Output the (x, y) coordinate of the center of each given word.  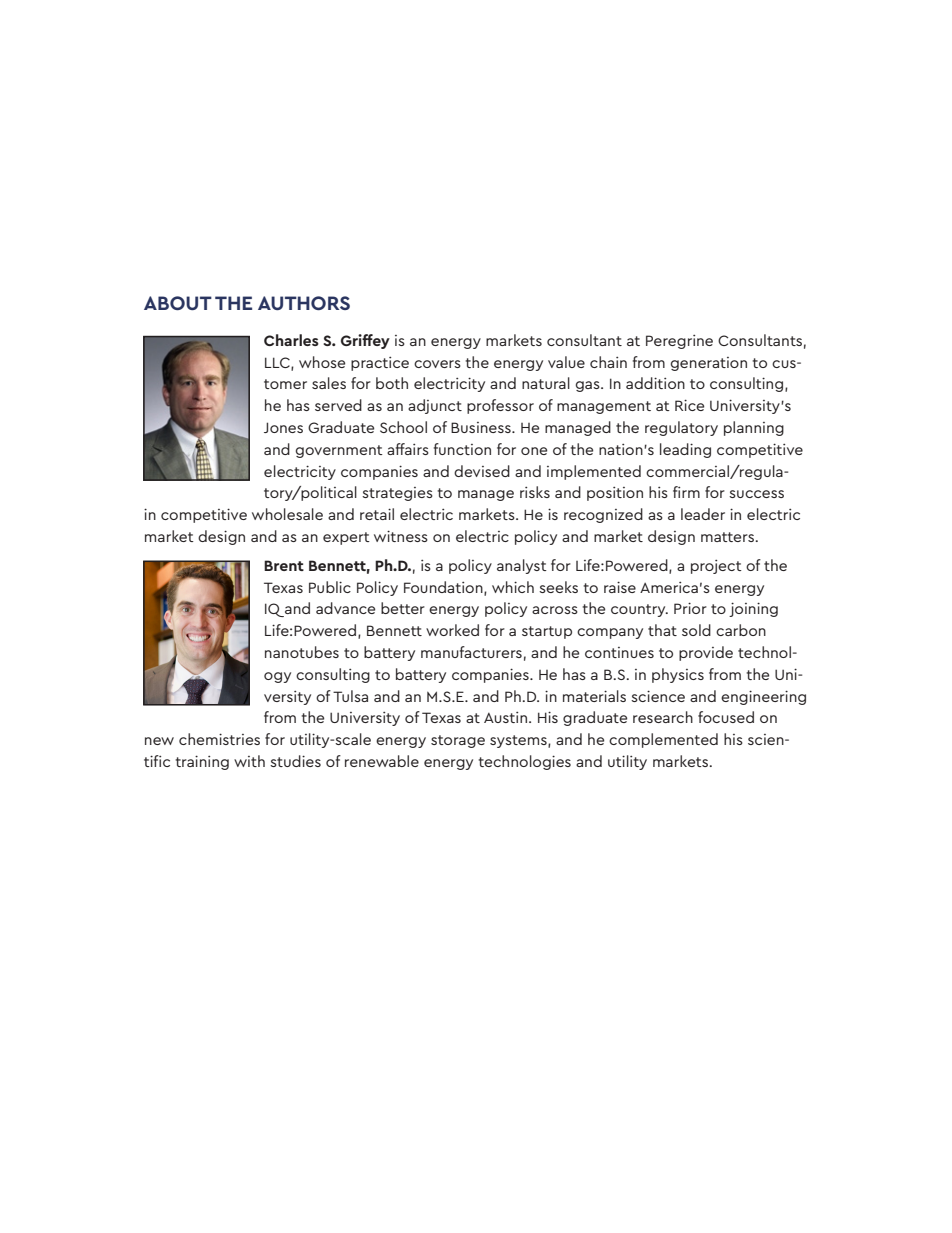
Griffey (365, 341)
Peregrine (679, 342)
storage (458, 741)
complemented (663, 740)
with (249, 761)
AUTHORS (304, 303)
